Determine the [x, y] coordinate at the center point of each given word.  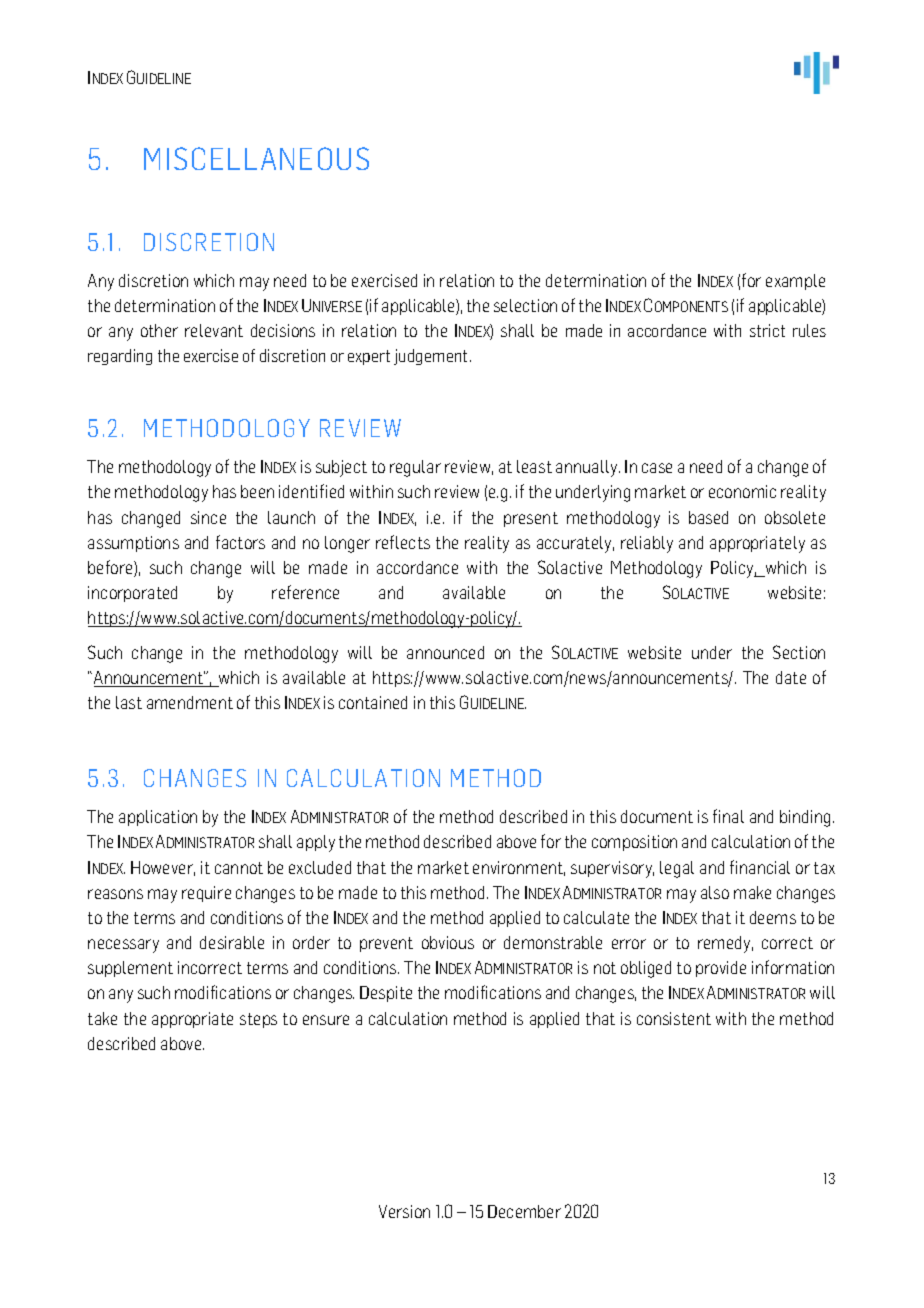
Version [404, 1211]
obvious [448, 942]
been [257, 491]
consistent [674, 1018]
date [791, 677]
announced [445, 652]
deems [773, 917]
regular [415, 468]
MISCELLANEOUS [256, 158]
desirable [232, 942]
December [524, 1211]
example [795, 282]
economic [742, 491]
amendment [190, 702]
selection [525, 305]
